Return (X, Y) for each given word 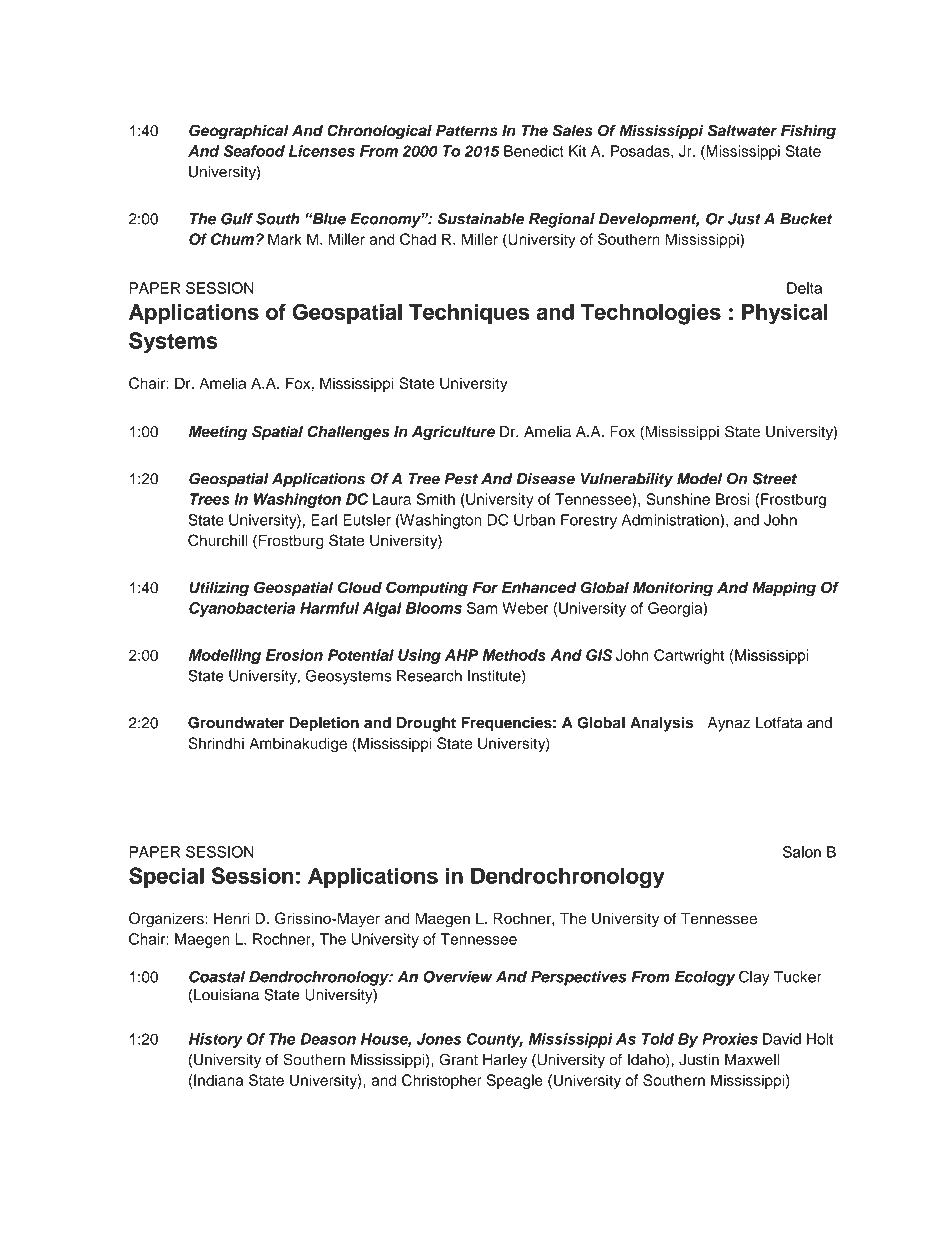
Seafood (254, 151)
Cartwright (689, 656)
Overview (458, 977)
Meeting (218, 433)
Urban (534, 520)
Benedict (534, 151)
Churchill (218, 540)
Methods (514, 655)
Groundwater (236, 723)
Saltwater (742, 130)
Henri (231, 918)
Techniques (469, 314)
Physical (785, 314)
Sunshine (678, 499)
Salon (802, 852)
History (216, 1040)
